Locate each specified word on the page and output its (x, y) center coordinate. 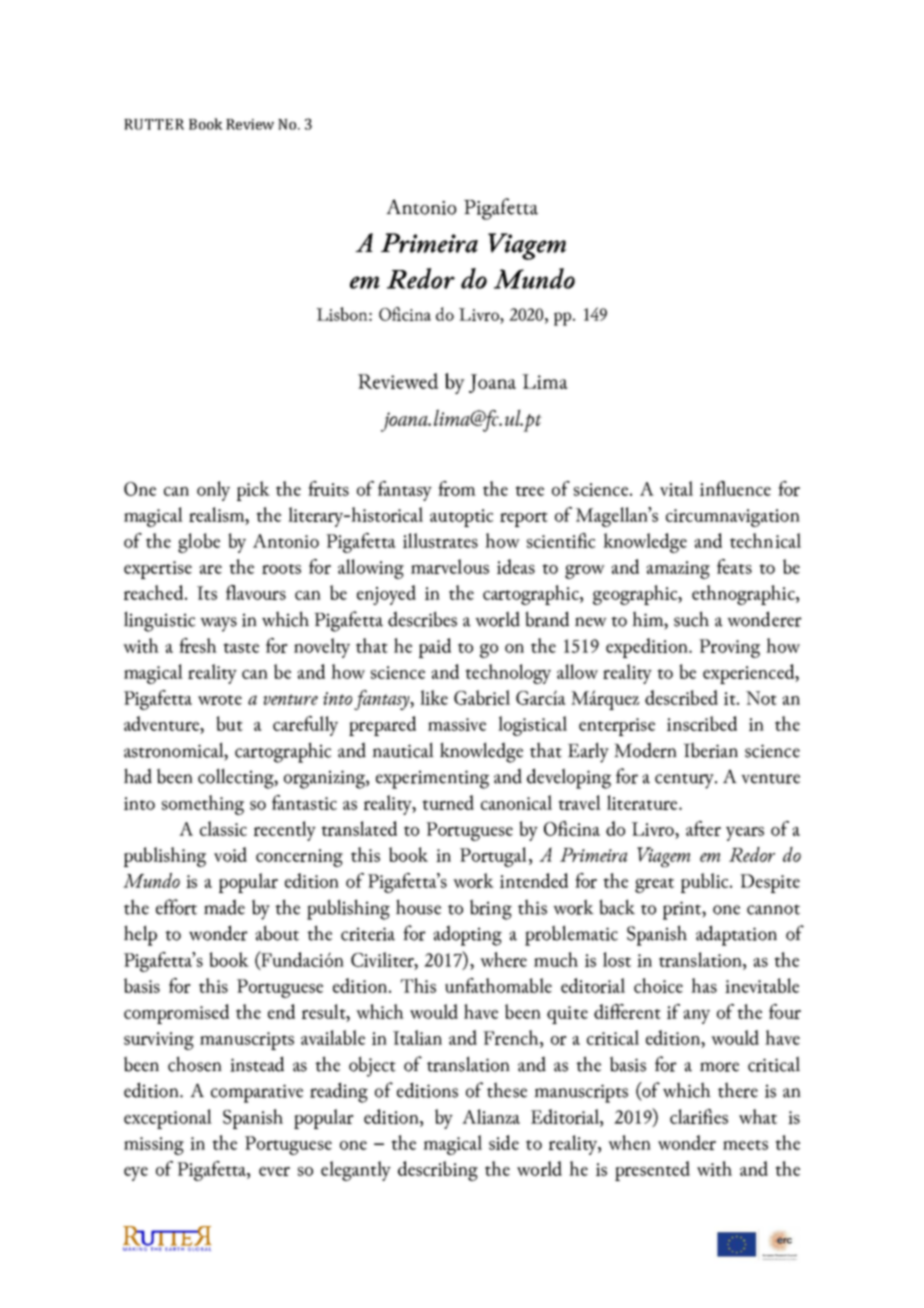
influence (735, 488)
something (203, 805)
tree (529, 491)
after (703, 828)
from (457, 488)
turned (448, 802)
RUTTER (154, 124)
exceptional (168, 1119)
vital (676, 488)
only (213, 491)
